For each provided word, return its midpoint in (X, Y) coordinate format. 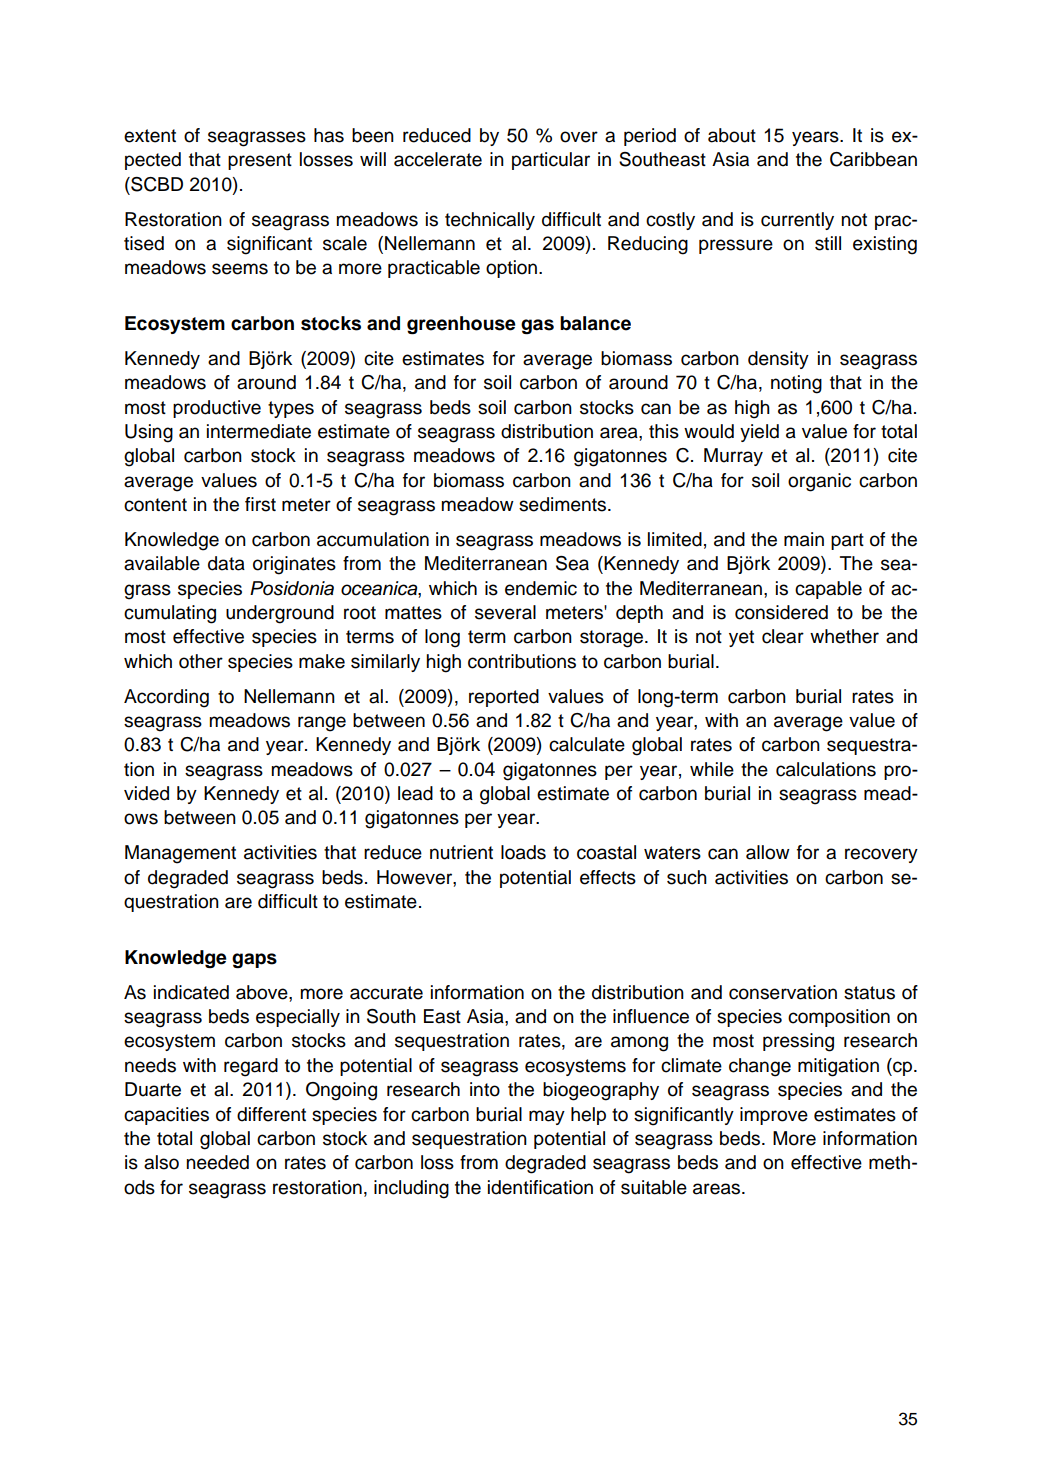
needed (217, 1162)
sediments (564, 504)
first (260, 504)
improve (774, 1116)
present (260, 161)
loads (523, 852)
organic (819, 482)
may (547, 1117)
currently (797, 221)
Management (180, 854)
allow (768, 852)
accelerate (438, 159)
